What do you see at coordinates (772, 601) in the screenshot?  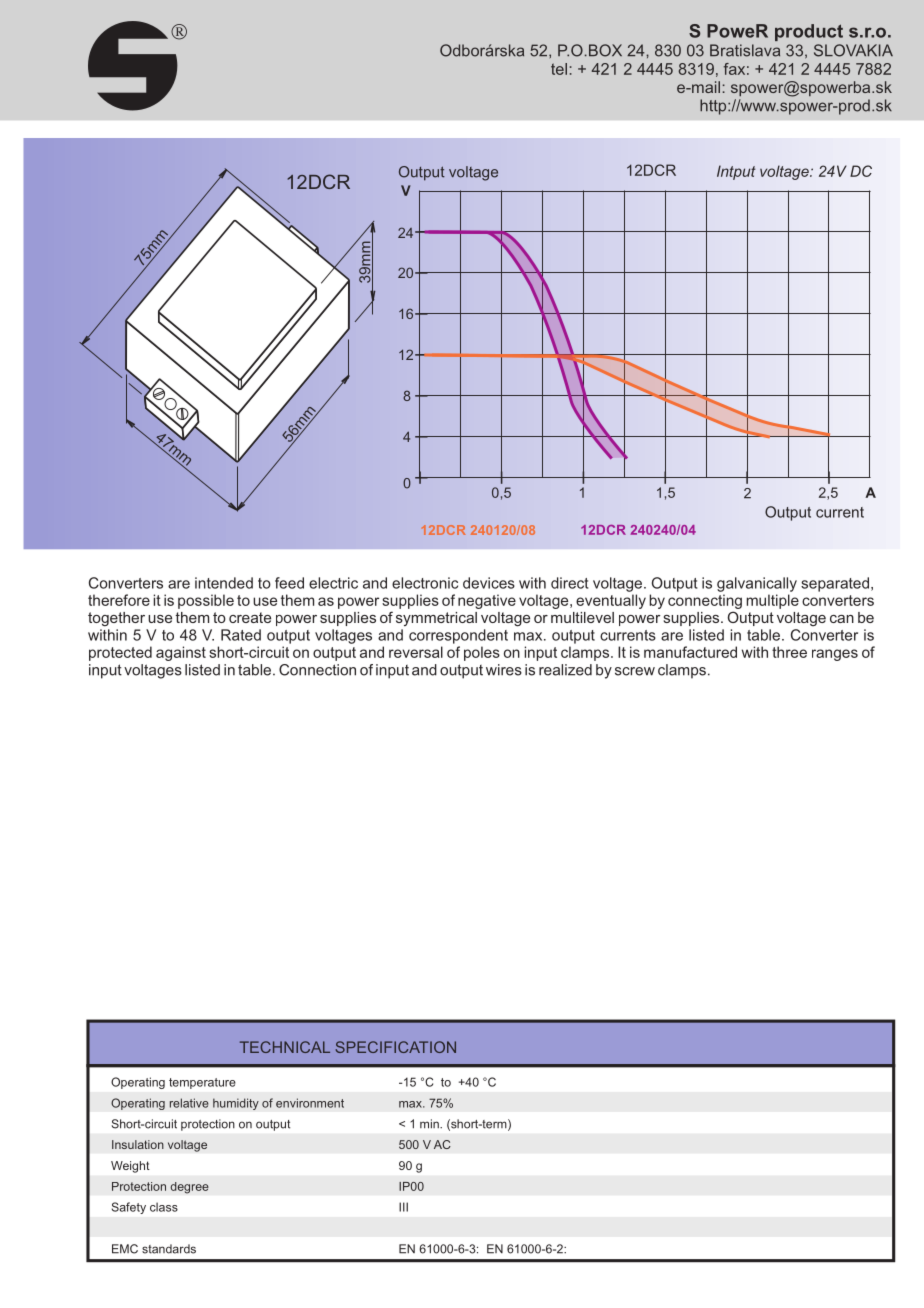 I see `multiple` at bounding box center [772, 601].
